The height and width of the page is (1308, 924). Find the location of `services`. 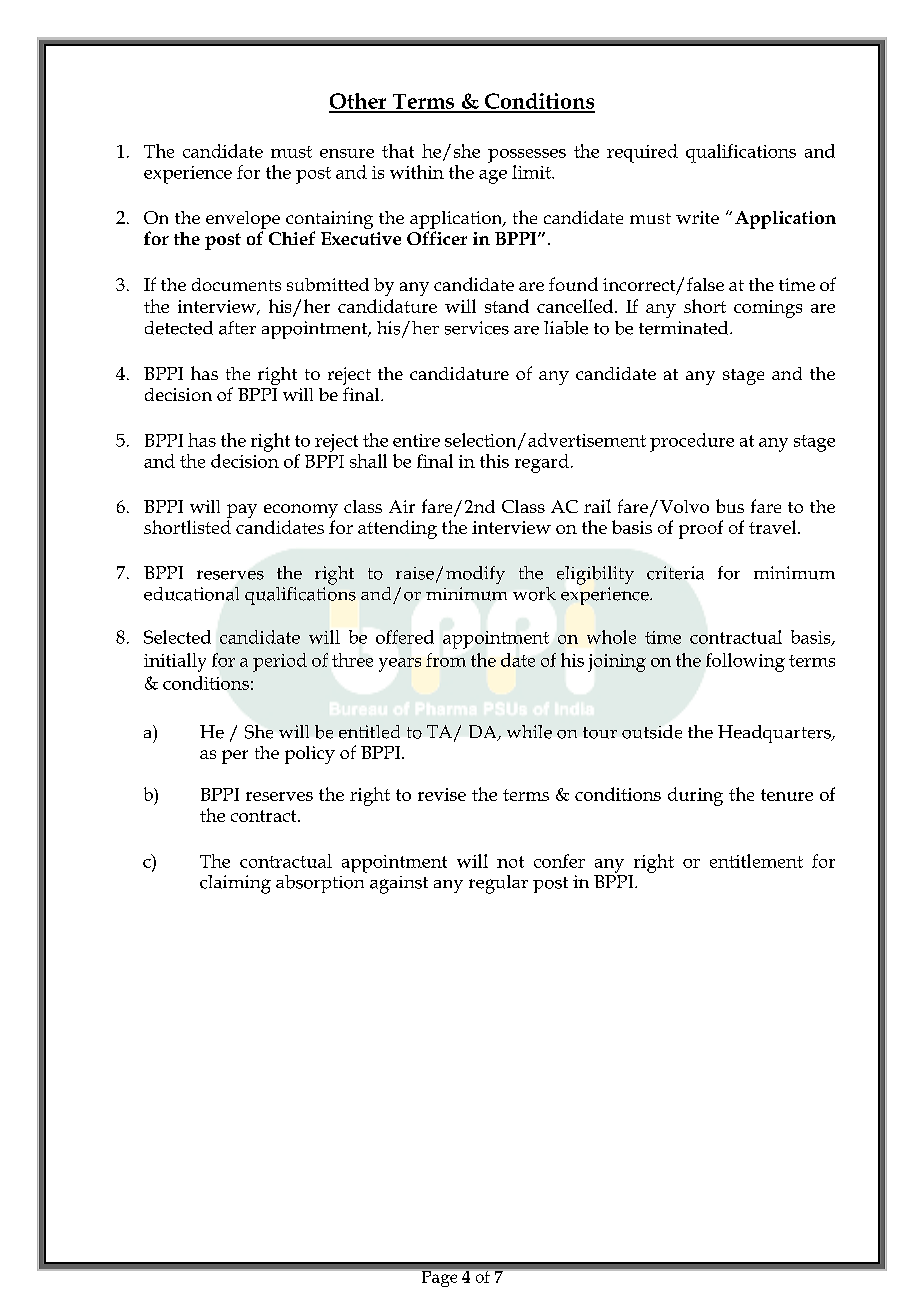

services is located at coordinates (477, 328).
